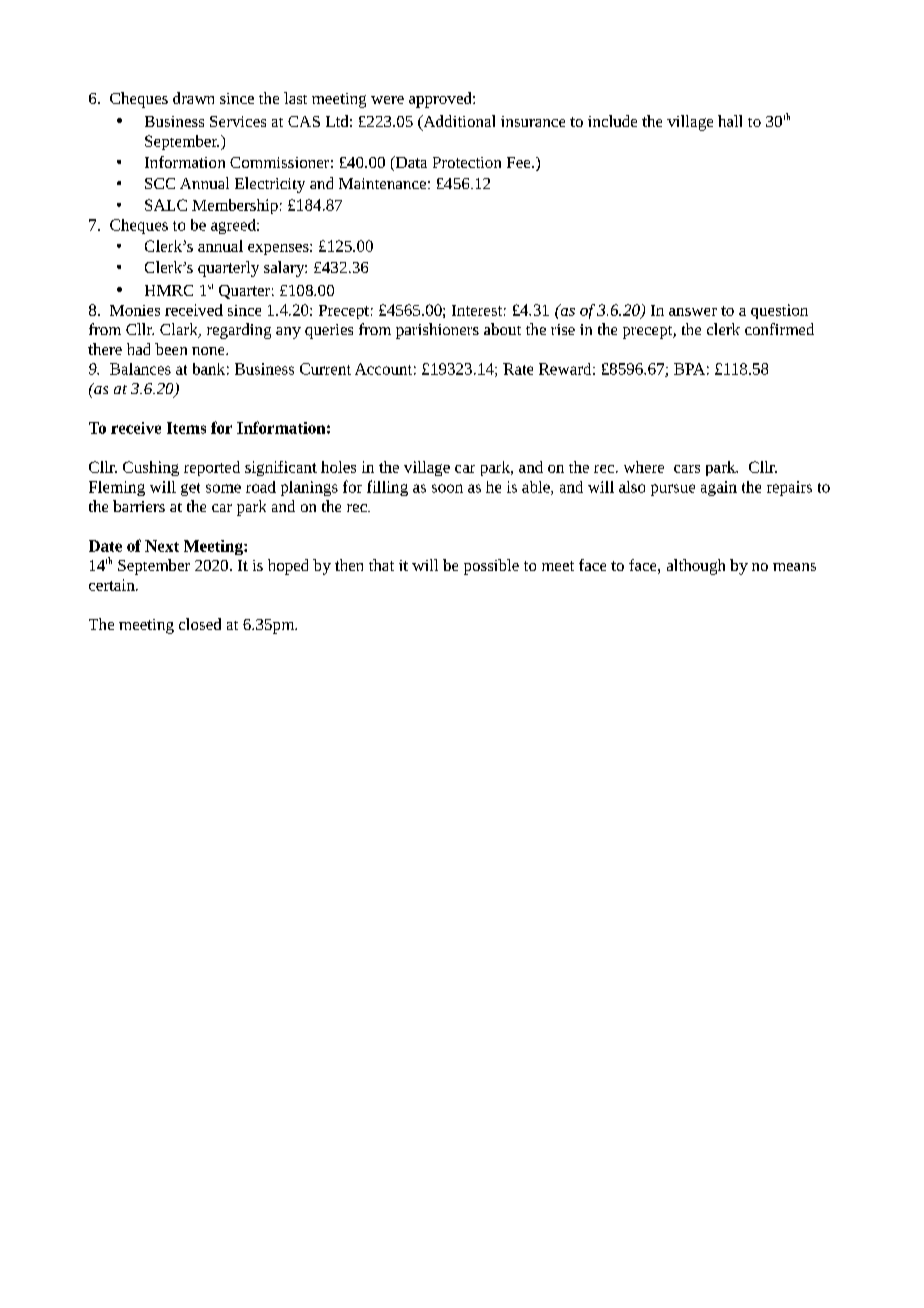 The width and height of the screenshot is (924, 1308). Describe the element at coordinates (458, 122) in the screenshot. I see `Additional` at that location.
